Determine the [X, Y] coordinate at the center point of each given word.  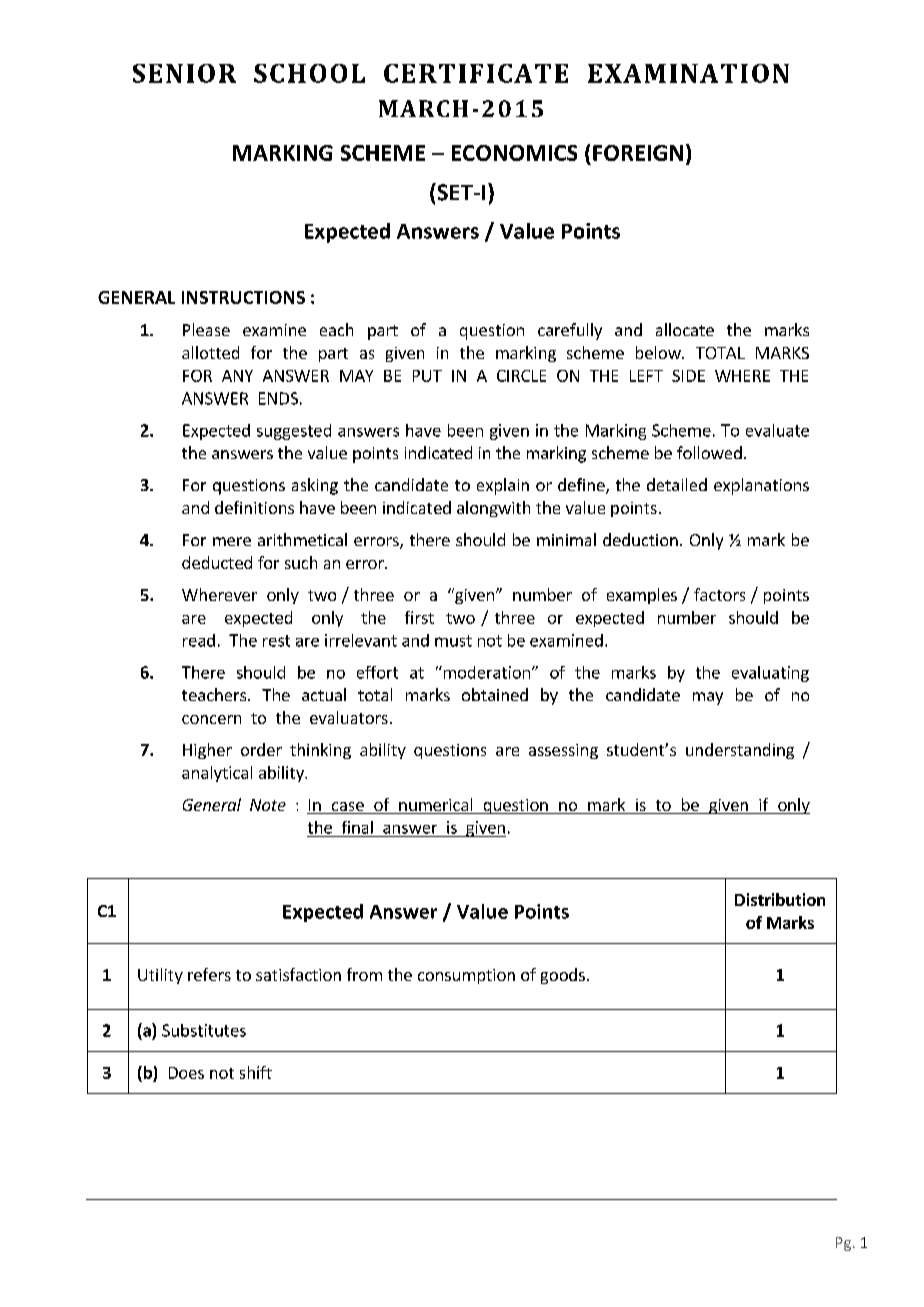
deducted [217, 562]
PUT [427, 376]
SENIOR [184, 73]
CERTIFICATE [476, 73]
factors [719, 594]
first [419, 617]
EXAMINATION [688, 73]
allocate [685, 329]
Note [268, 805]
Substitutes [204, 1030]
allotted [210, 352]
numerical [435, 804]
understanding [740, 751]
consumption [466, 976]
